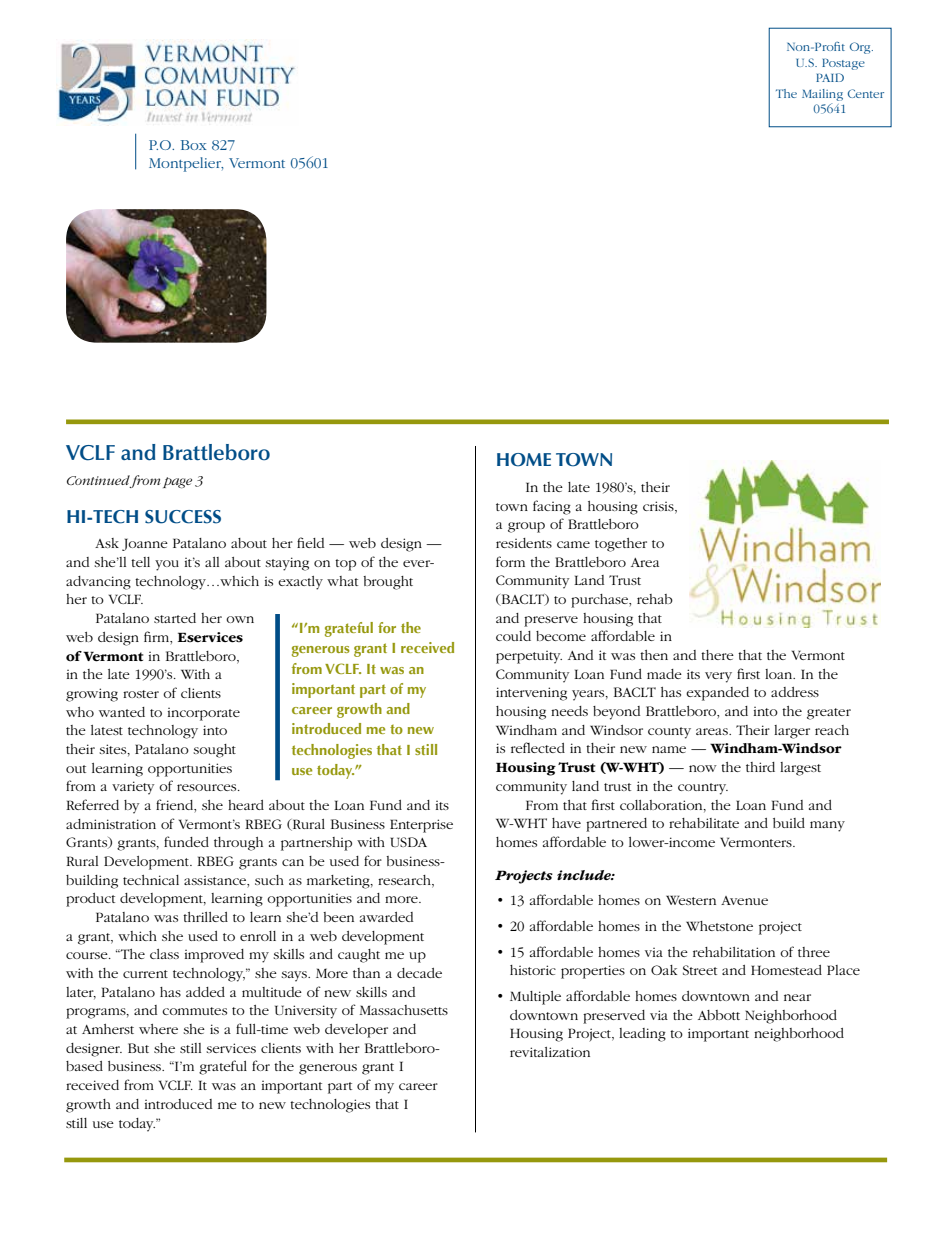 The width and height of the document is (952, 1233). I want to click on crisis, so click(659, 507).
